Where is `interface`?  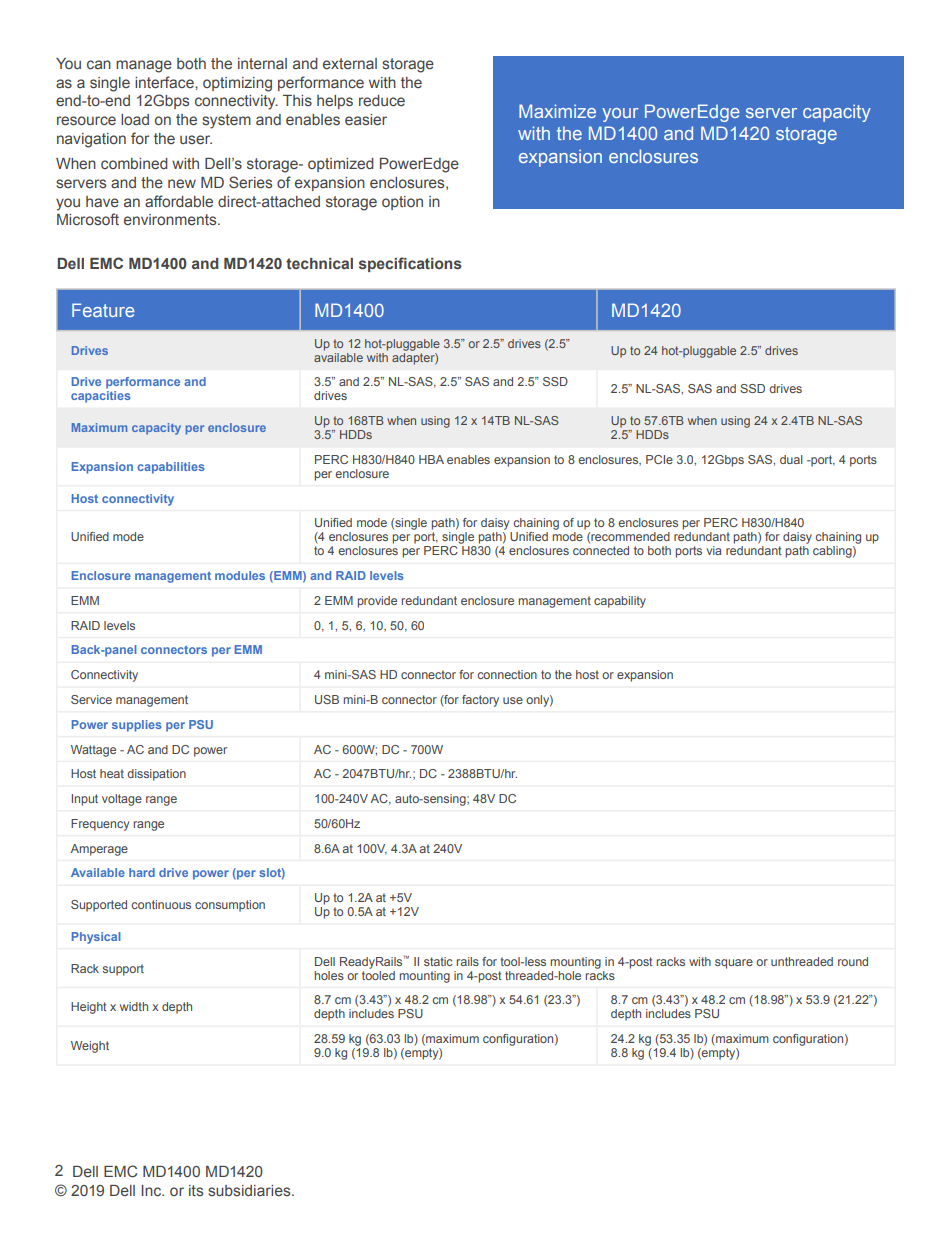
interface is located at coordinates (165, 82).
